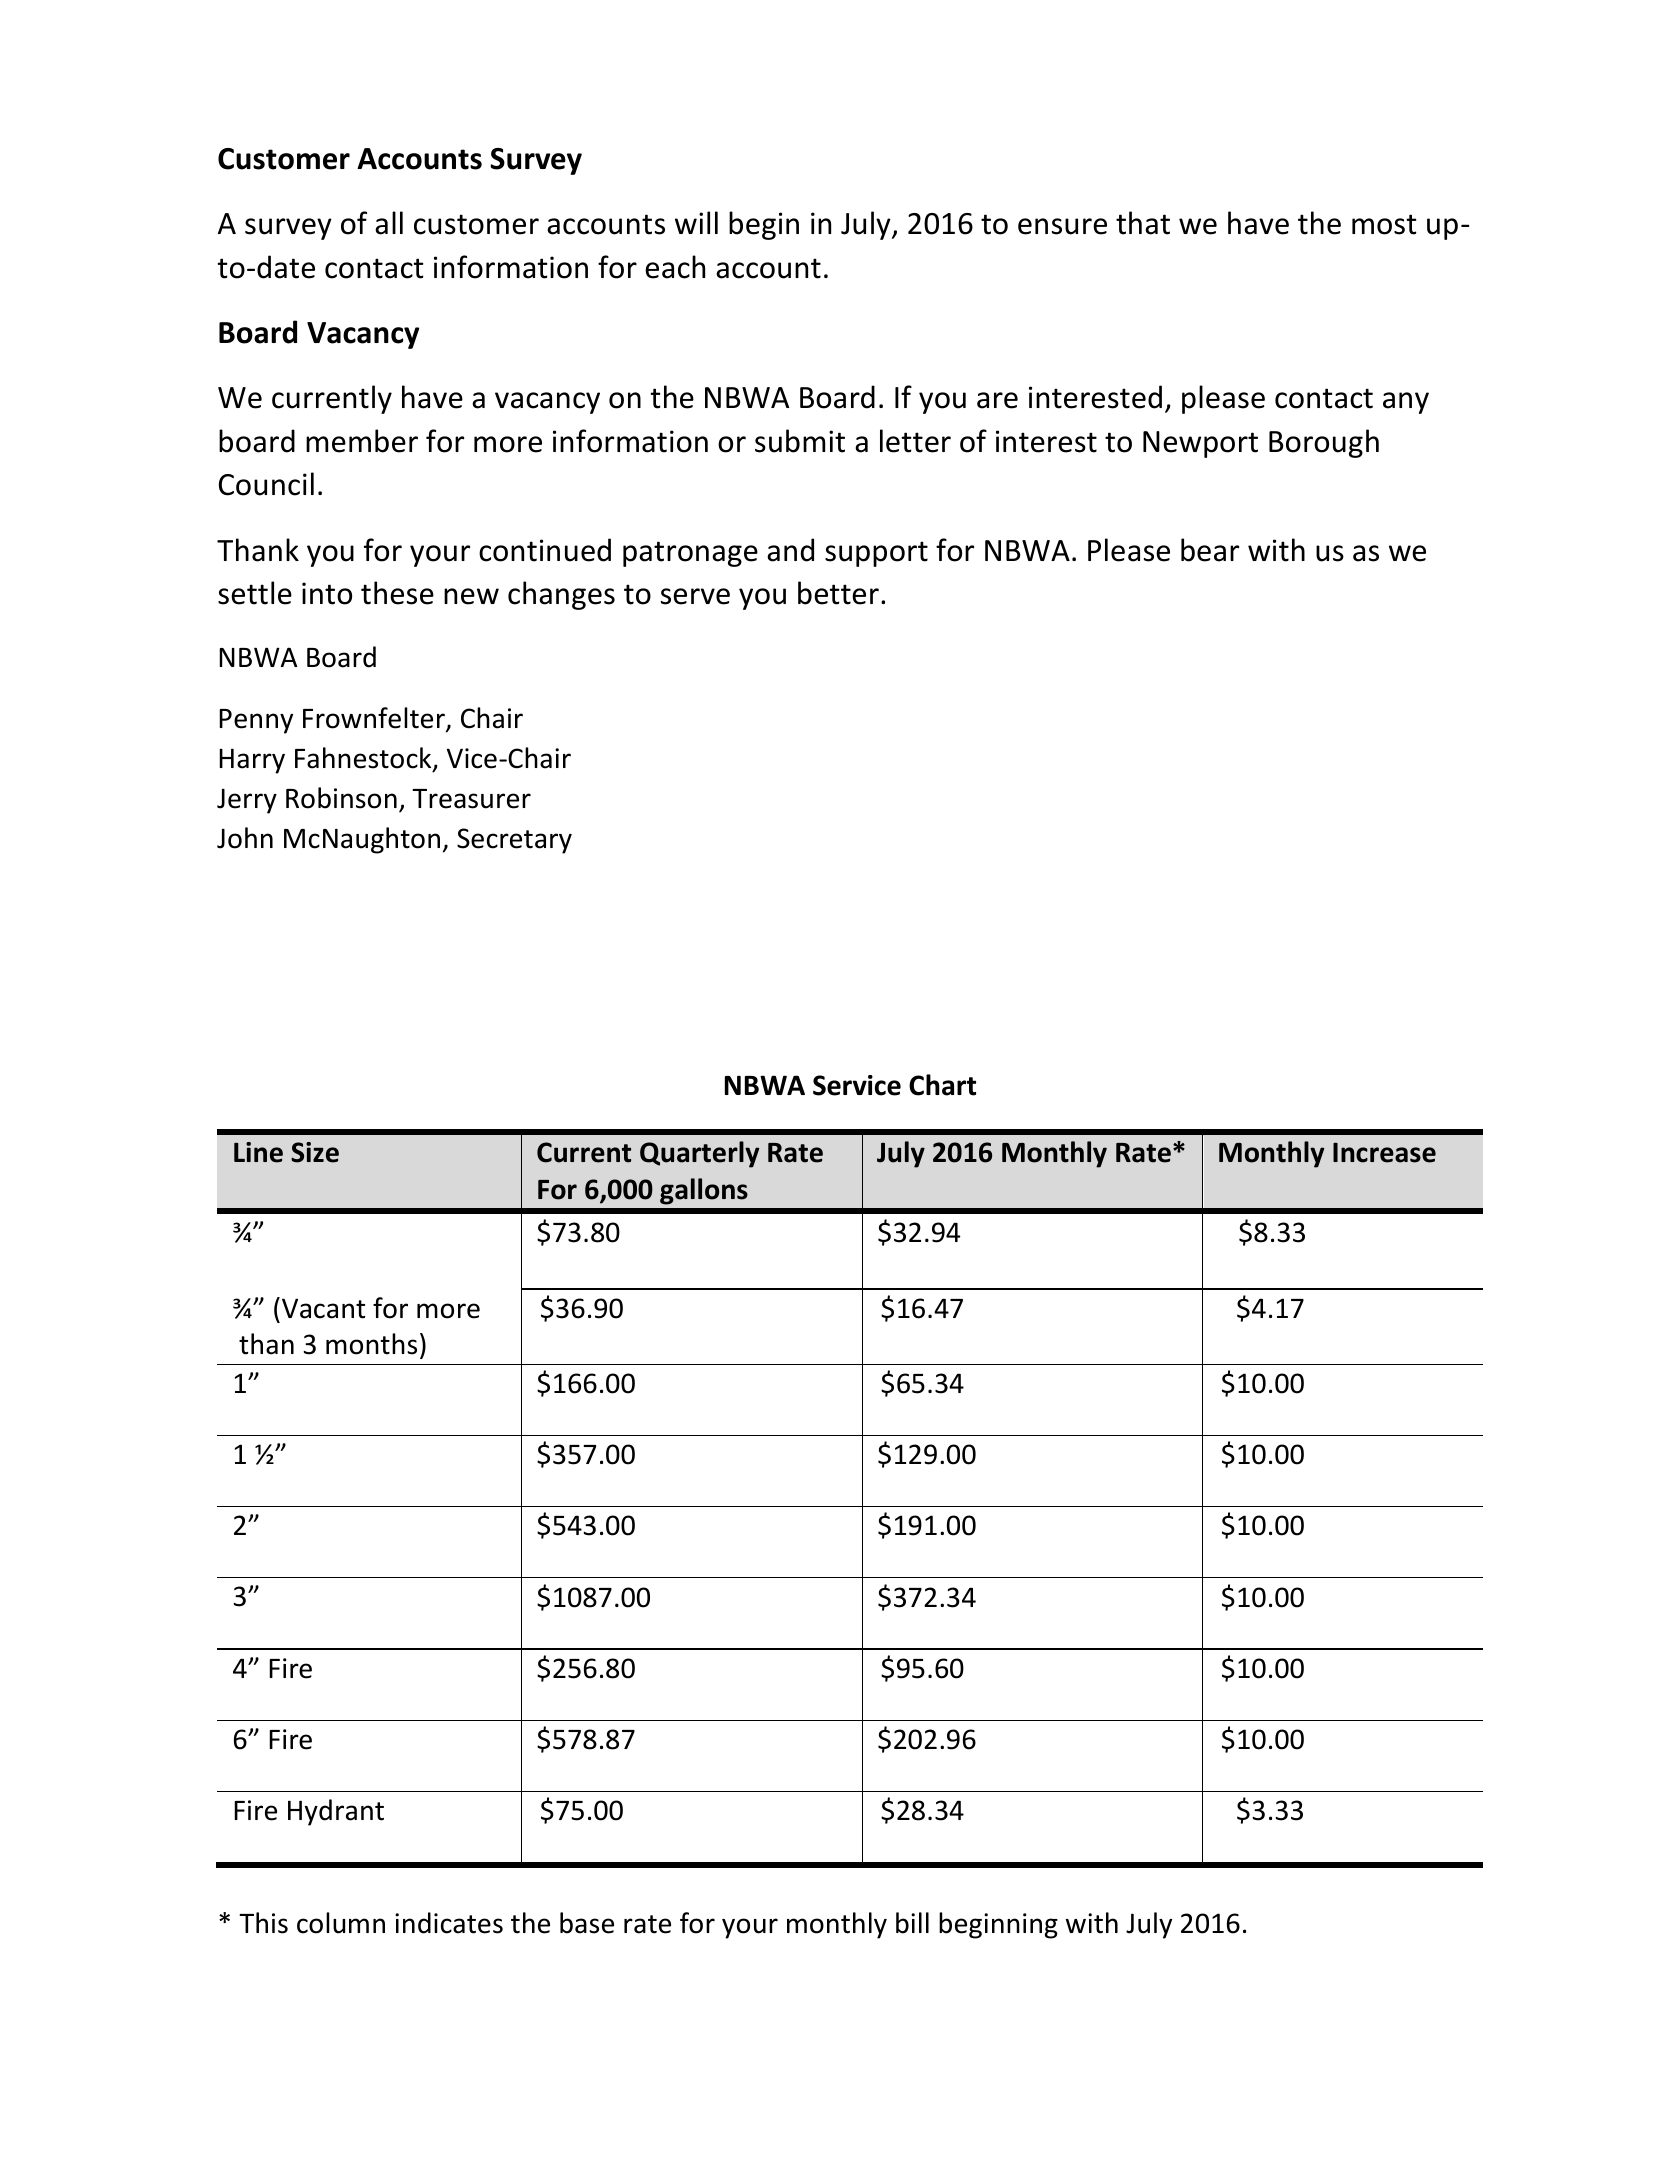 This document has width=1680, height=2174. I want to click on bill, so click(912, 1923).
